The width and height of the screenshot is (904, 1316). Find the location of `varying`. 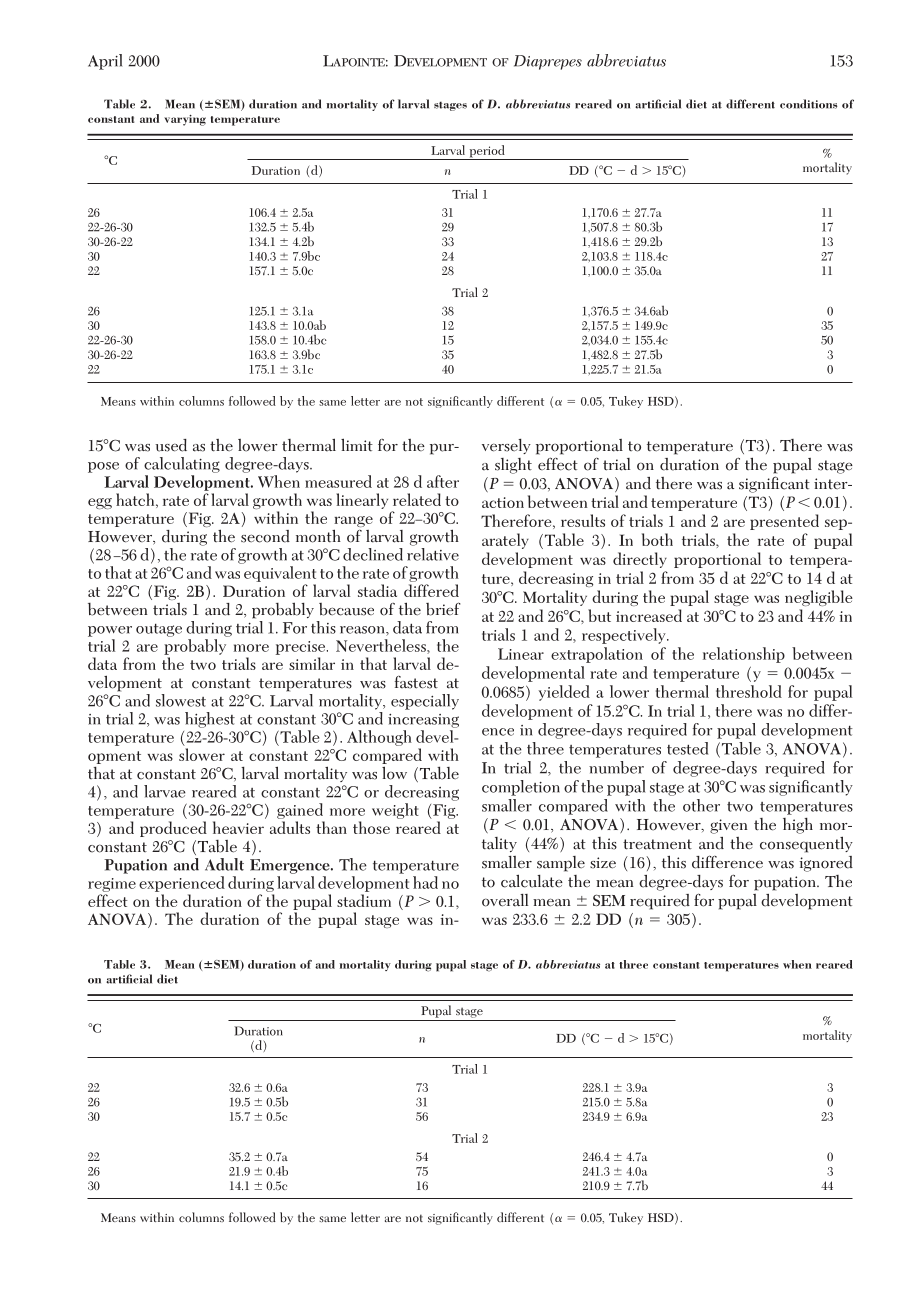

varying is located at coordinates (185, 120).
